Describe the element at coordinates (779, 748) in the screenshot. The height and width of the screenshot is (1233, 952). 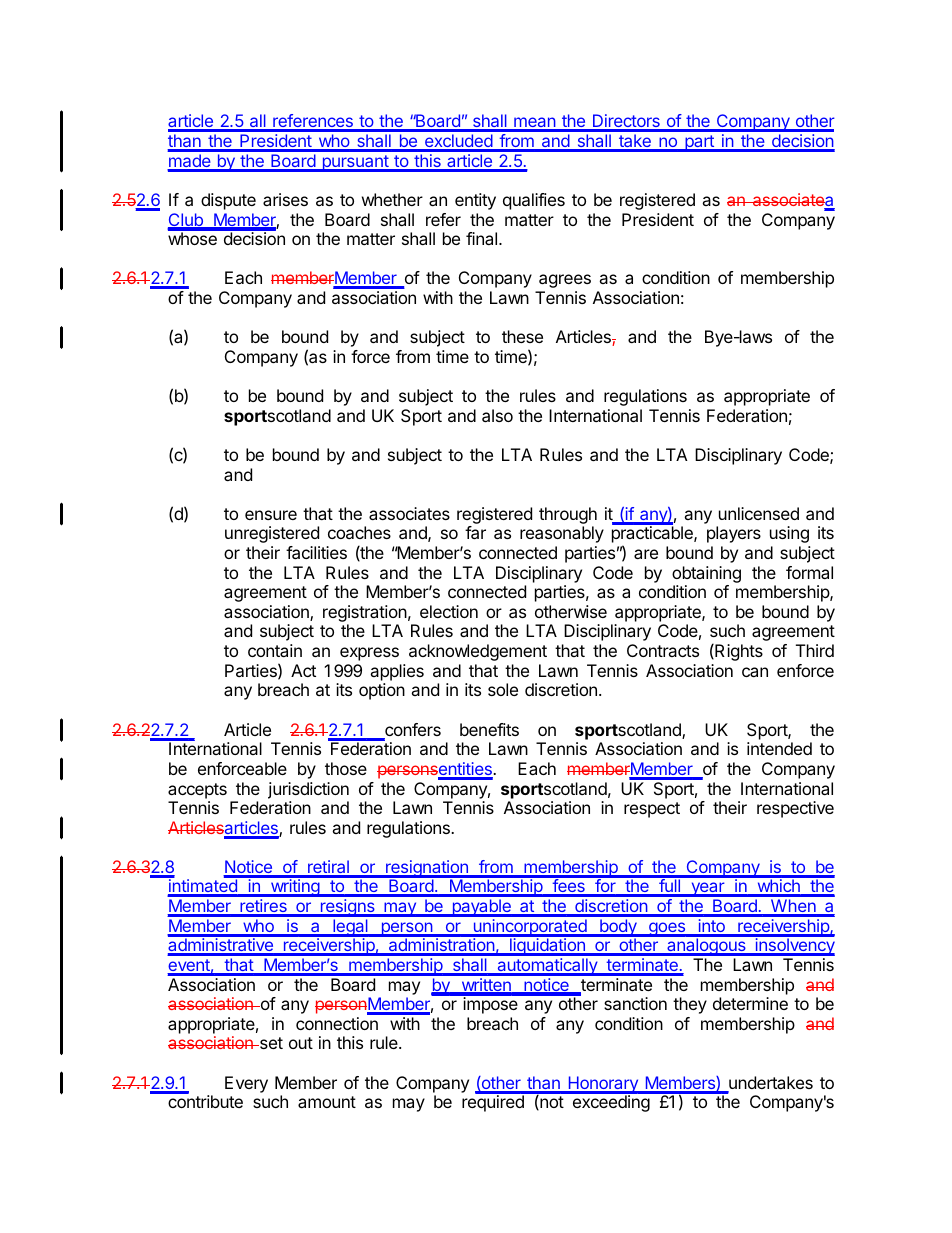
I see `intended` at that location.
